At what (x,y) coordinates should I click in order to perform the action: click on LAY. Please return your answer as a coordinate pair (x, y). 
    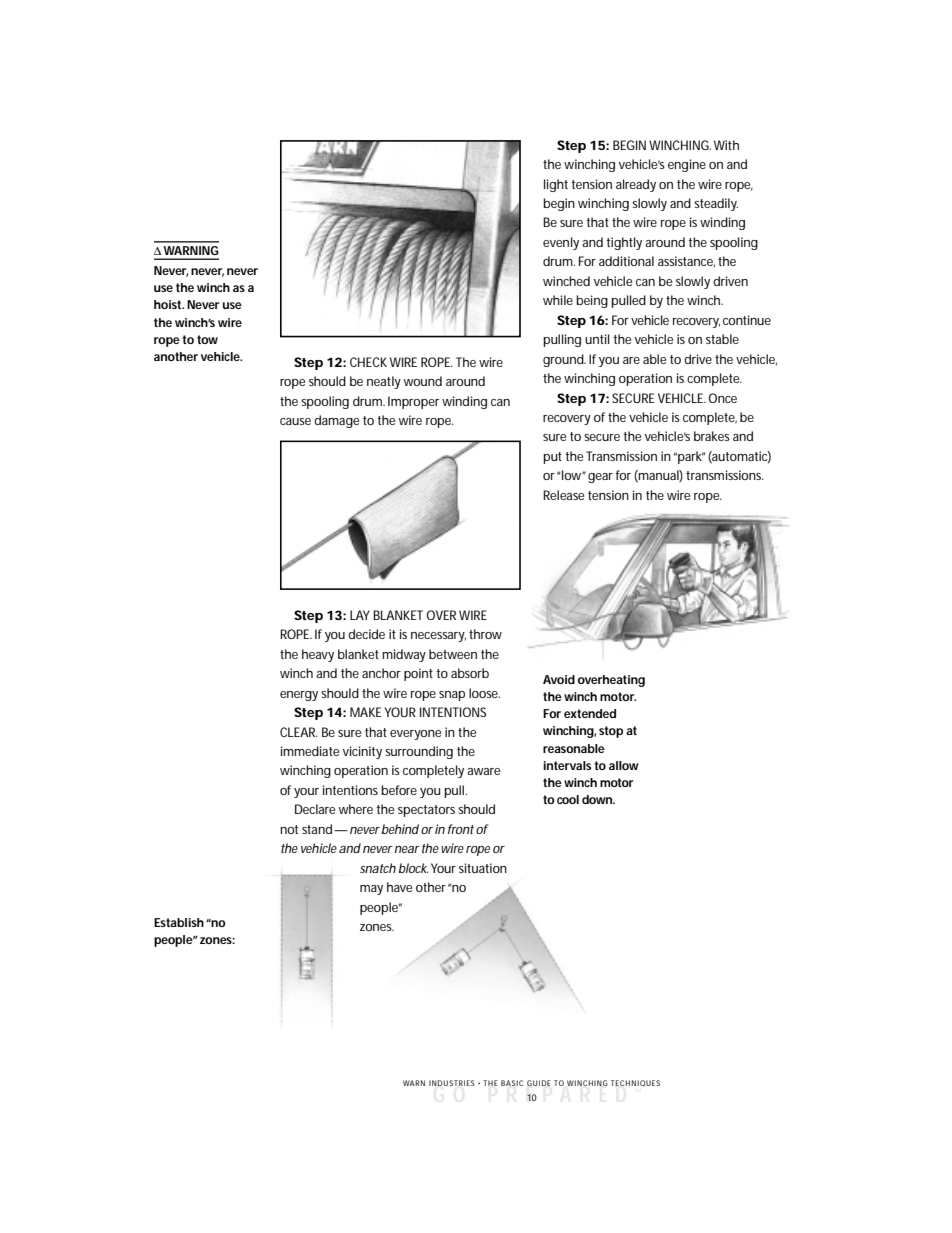
    Looking at the image, I should click on (360, 615).
